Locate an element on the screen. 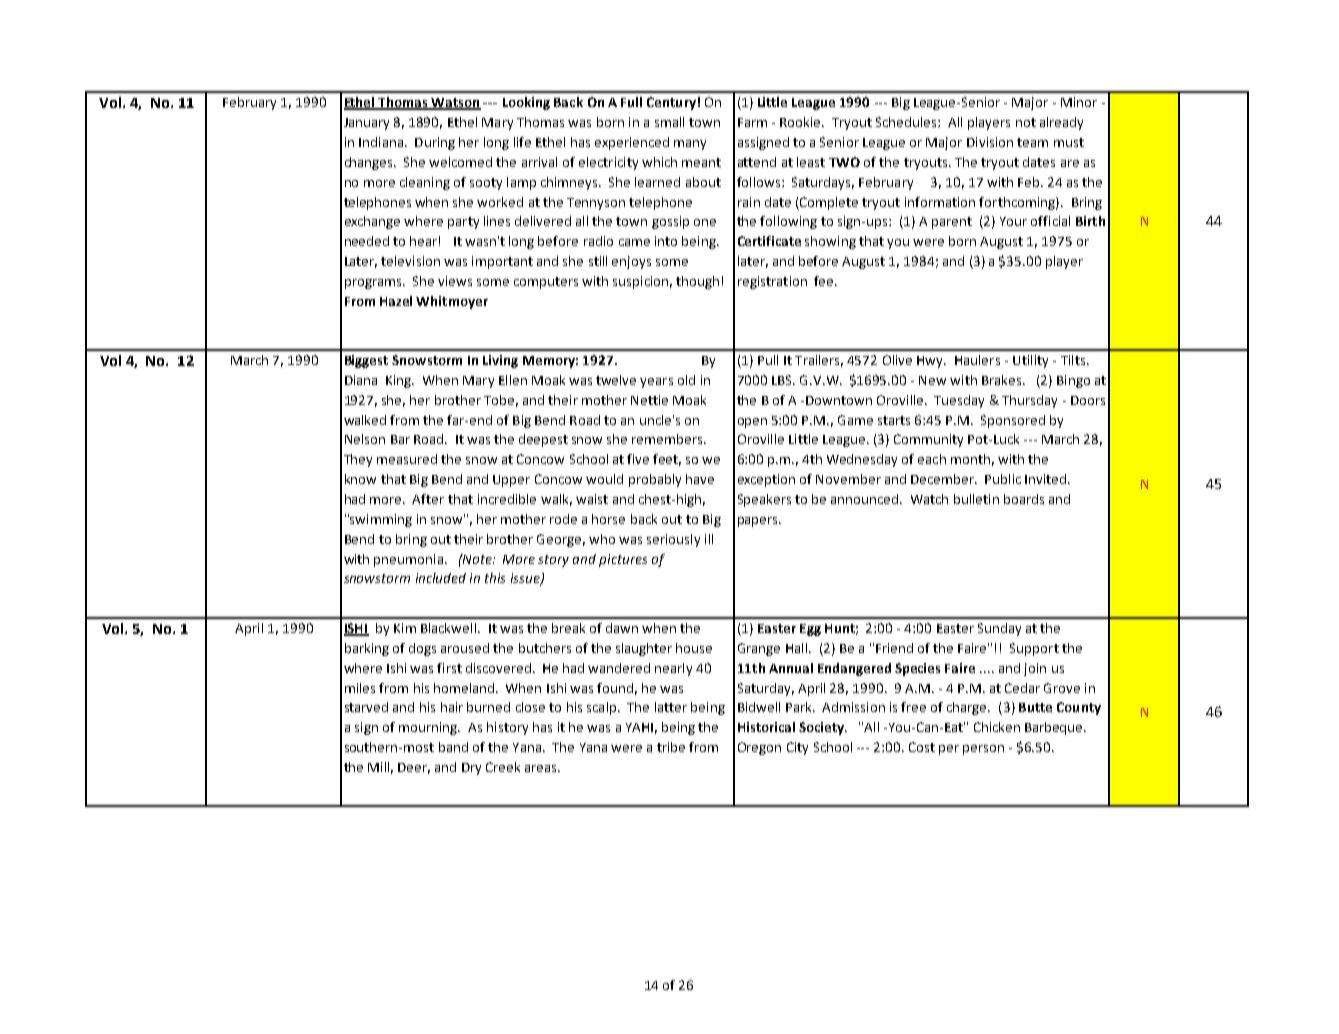 Image resolution: width=1339 pixels, height=1034 pixels. Certificate is located at coordinates (769, 241).
